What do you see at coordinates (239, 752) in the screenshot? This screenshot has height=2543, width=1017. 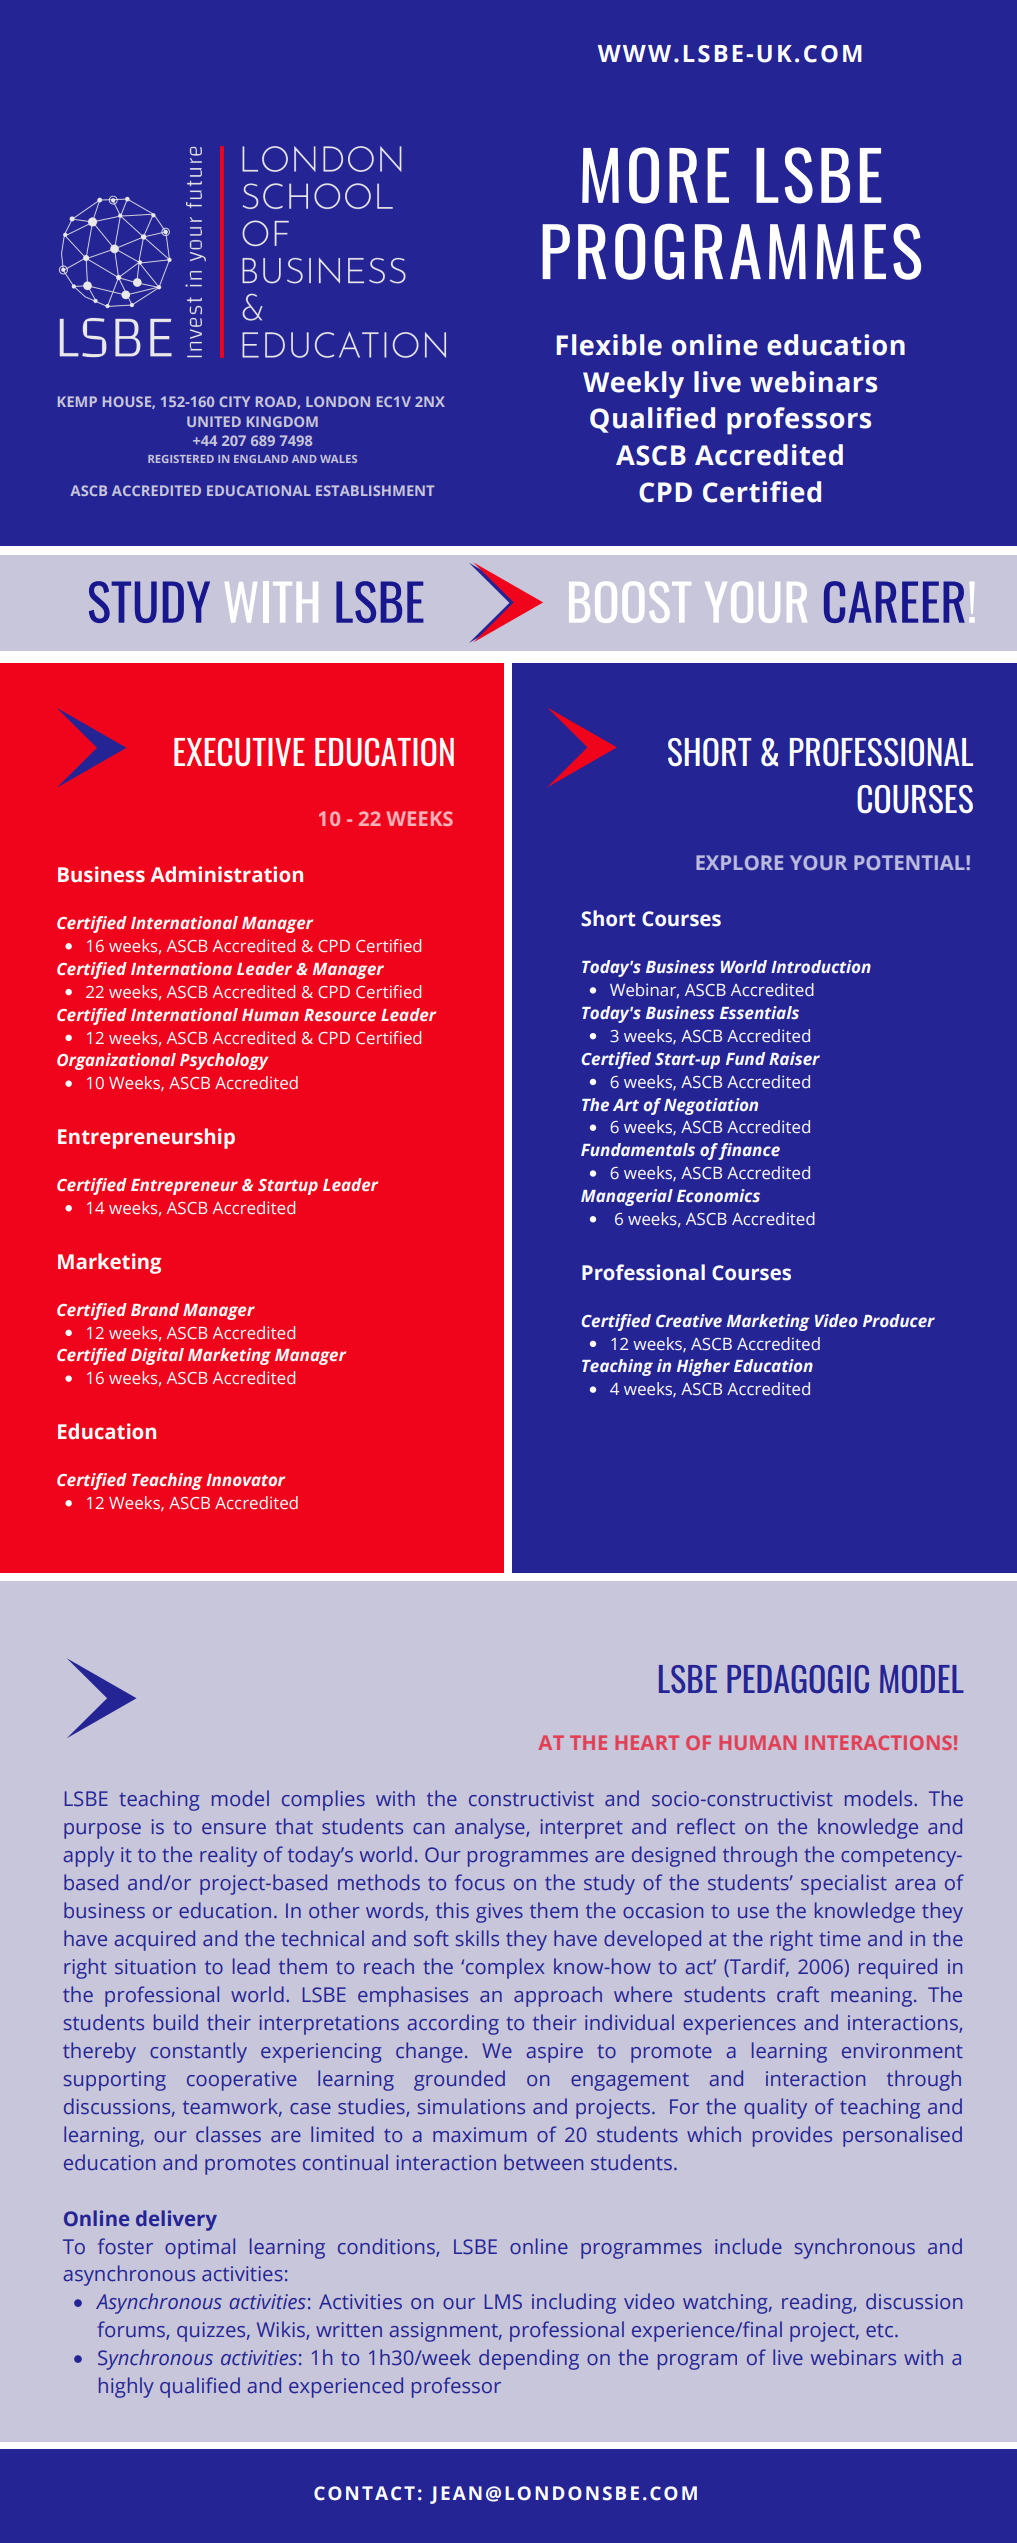 I see `EXECUTIVE` at bounding box center [239, 752].
